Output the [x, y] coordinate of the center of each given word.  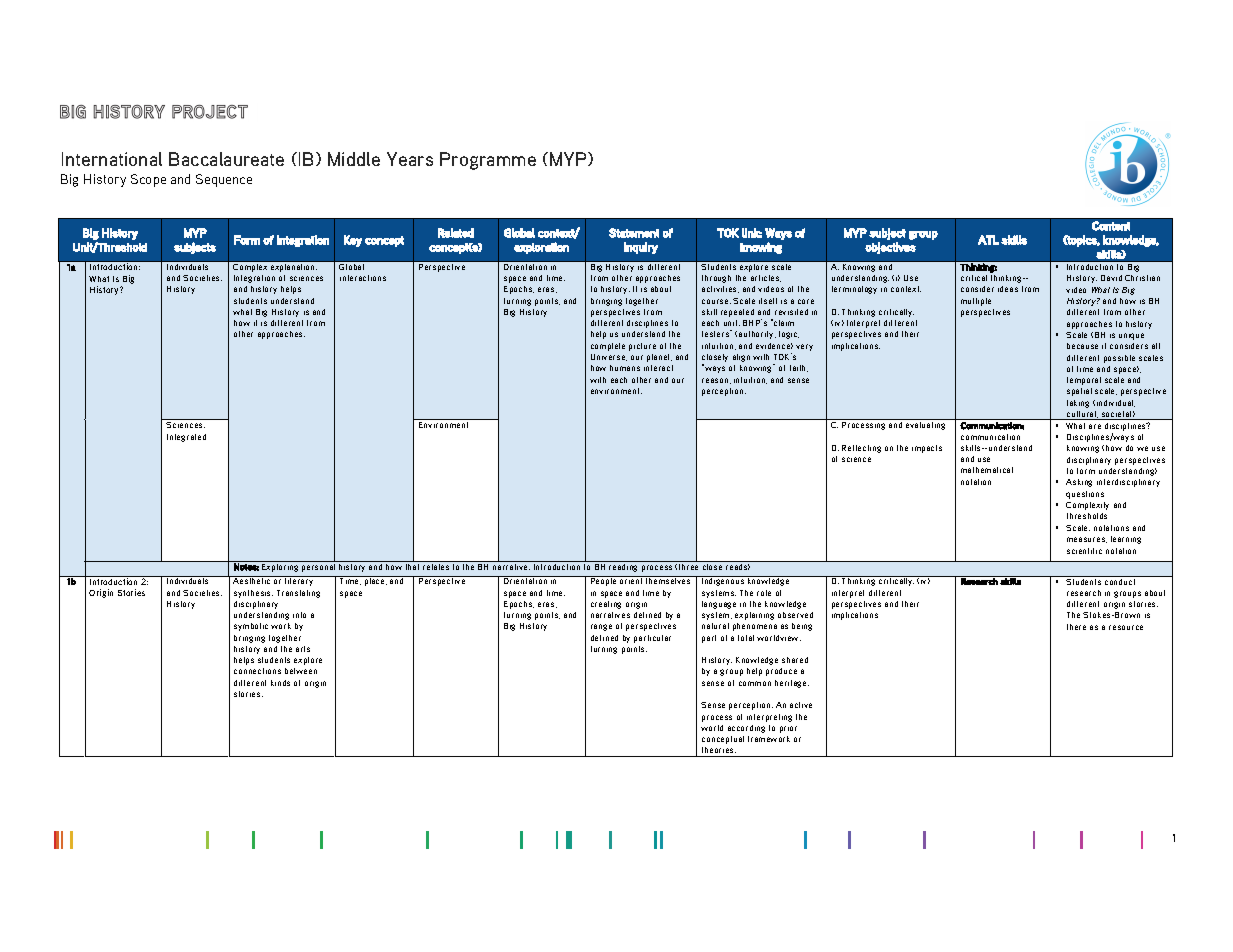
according [746, 729]
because [1082, 346]
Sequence [224, 180]
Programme [488, 161]
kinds [280, 683]
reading [624, 566]
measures [1087, 540]
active [801, 705]
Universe [609, 357]
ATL [988, 240]
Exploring [280, 566]
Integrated [186, 438]
